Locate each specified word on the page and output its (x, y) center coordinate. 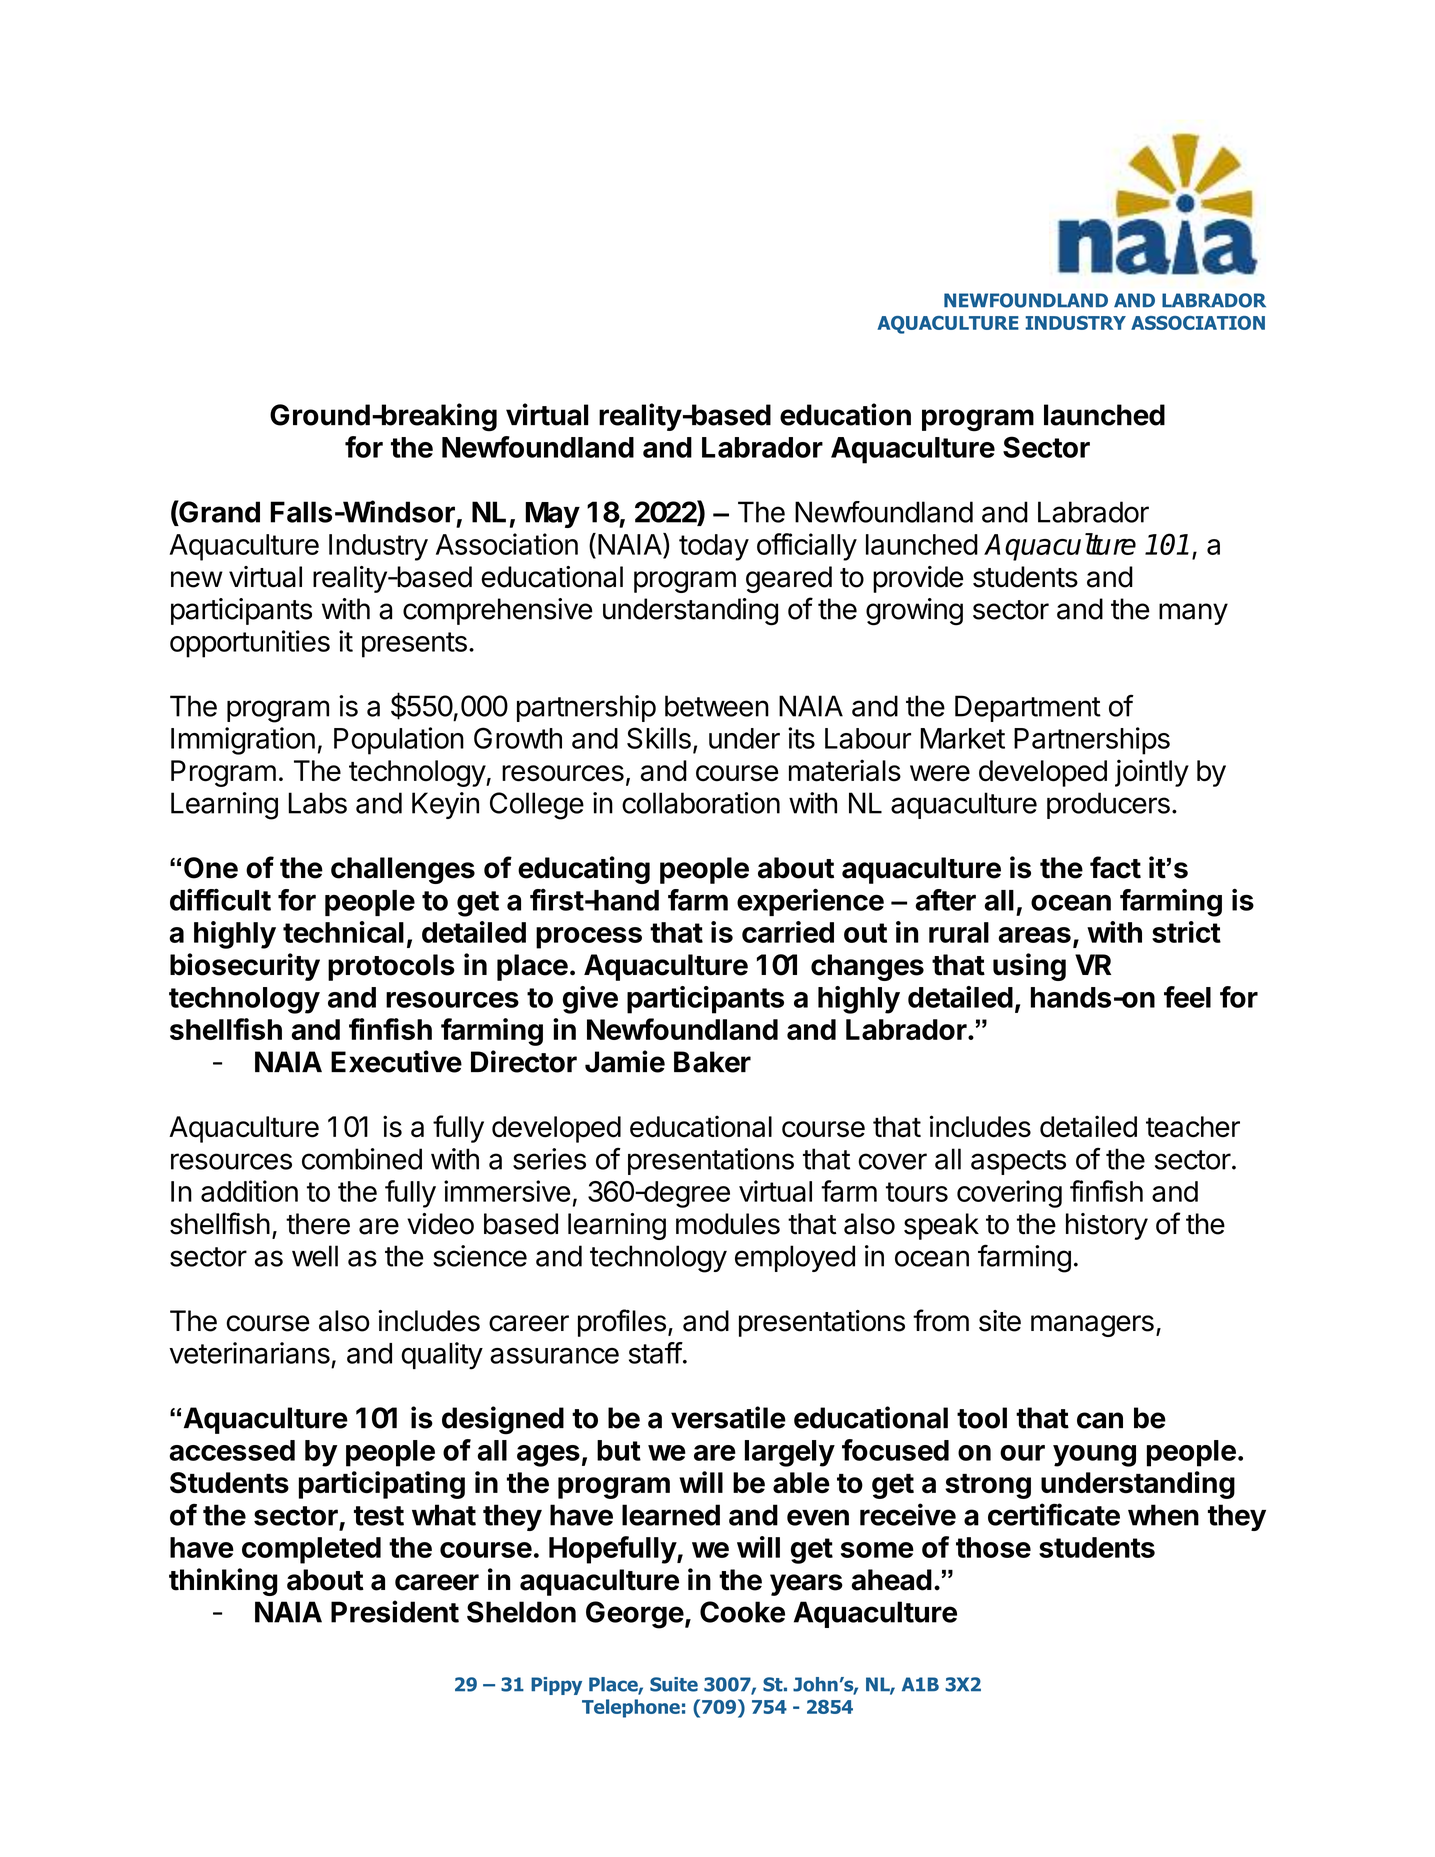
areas (1034, 935)
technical (343, 932)
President (395, 1611)
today (714, 547)
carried (788, 932)
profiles (622, 1323)
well (315, 1256)
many (1193, 614)
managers (1092, 1326)
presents (414, 645)
